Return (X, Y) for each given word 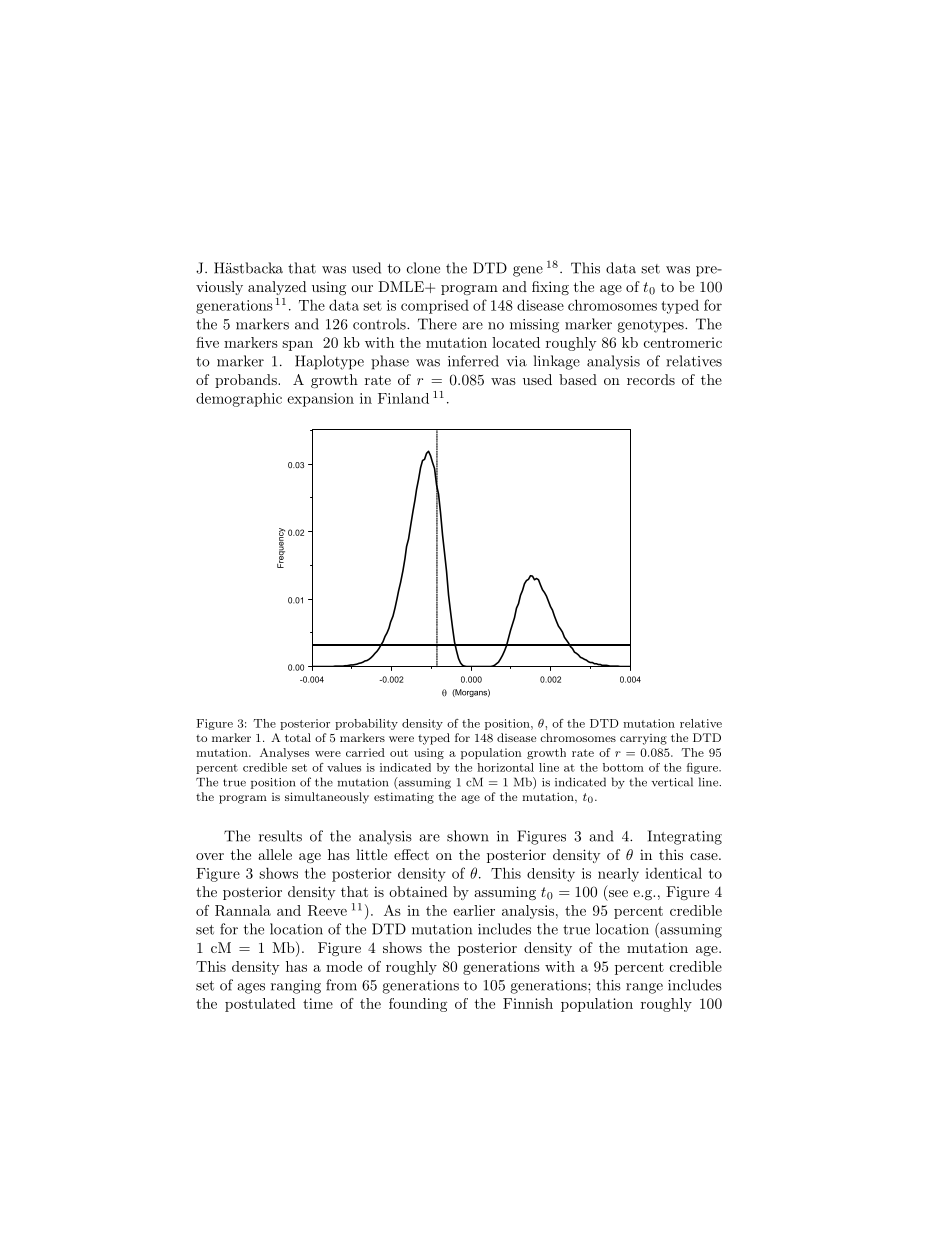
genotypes (651, 326)
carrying (643, 739)
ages (251, 988)
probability (366, 724)
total (298, 737)
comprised (435, 307)
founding (418, 1005)
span (297, 346)
